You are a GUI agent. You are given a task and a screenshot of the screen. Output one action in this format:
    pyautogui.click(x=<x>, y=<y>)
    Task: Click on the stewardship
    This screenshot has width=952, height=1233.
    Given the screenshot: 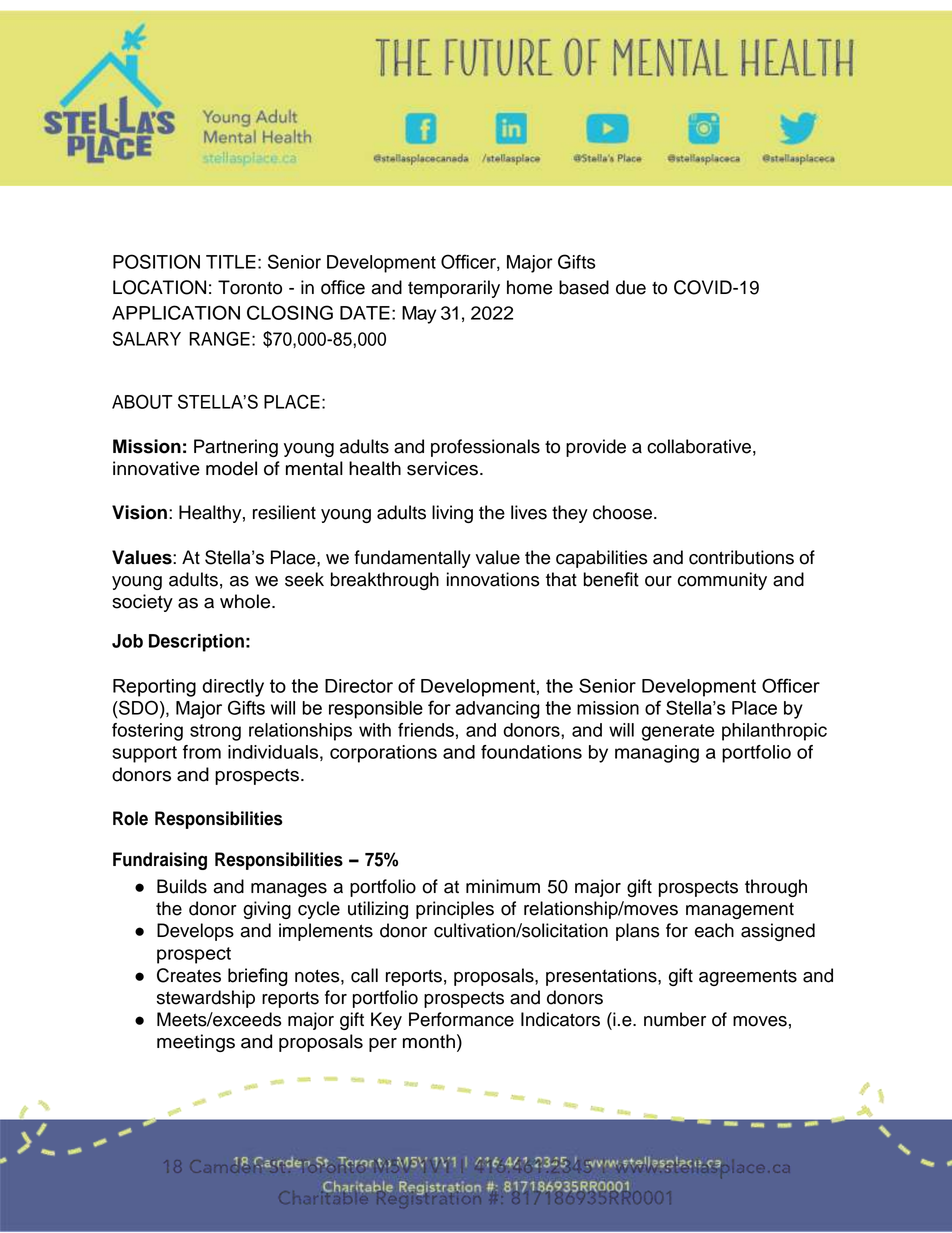 What is the action you would take?
    pyautogui.click(x=206, y=999)
